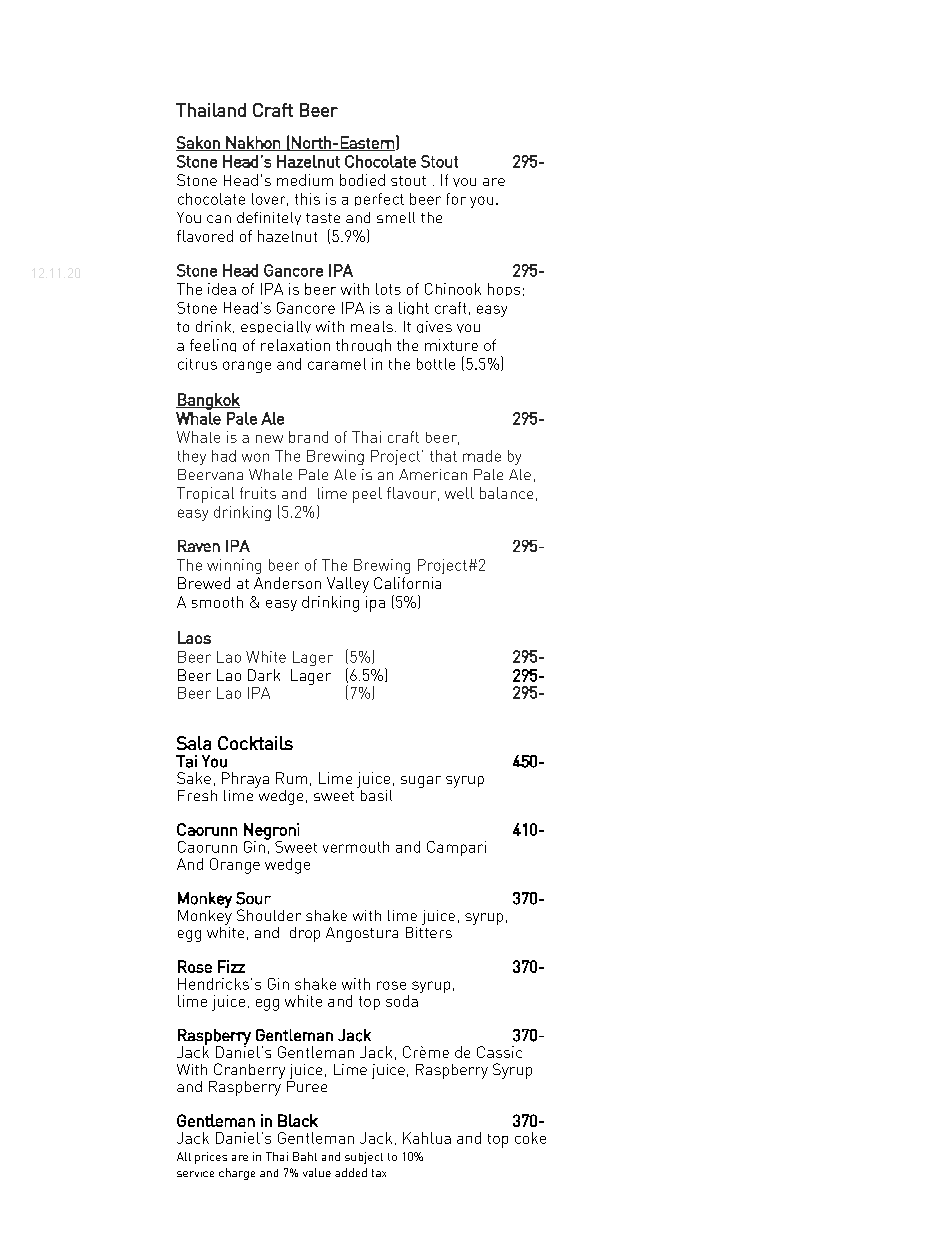 This screenshot has width=952, height=1233. I want to click on Campari, so click(456, 848).
